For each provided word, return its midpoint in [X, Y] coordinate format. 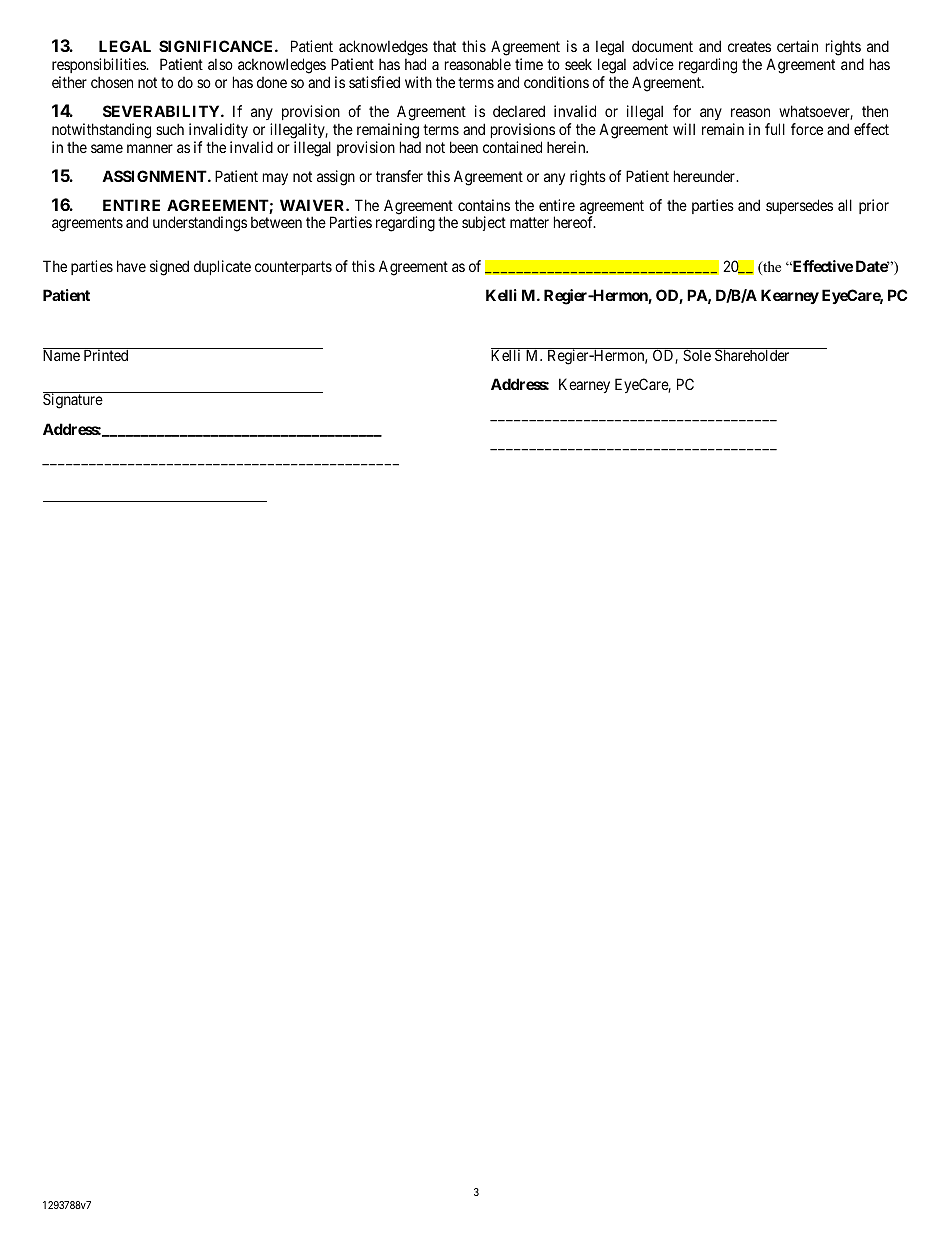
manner [150, 148]
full [775, 129]
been [464, 147]
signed [169, 268]
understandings [200, 224]
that [444, 46]
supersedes [799, 206]
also [220, 64]
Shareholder [752, 354]
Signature [73, 400]
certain [797, 46]
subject [484, 223]
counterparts [293, 268]
